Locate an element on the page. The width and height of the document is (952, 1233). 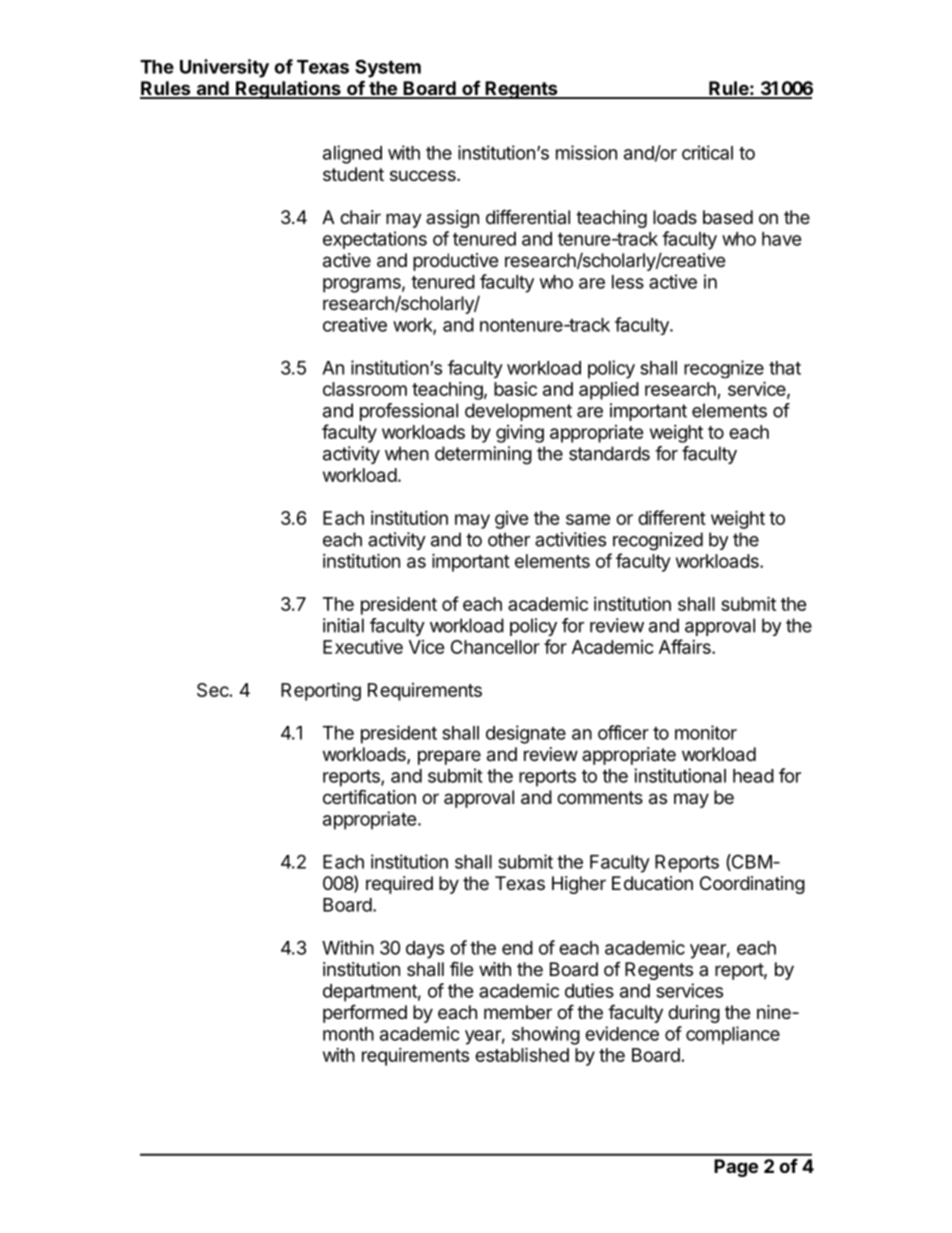
mission is located at coordinates (586, 152).
